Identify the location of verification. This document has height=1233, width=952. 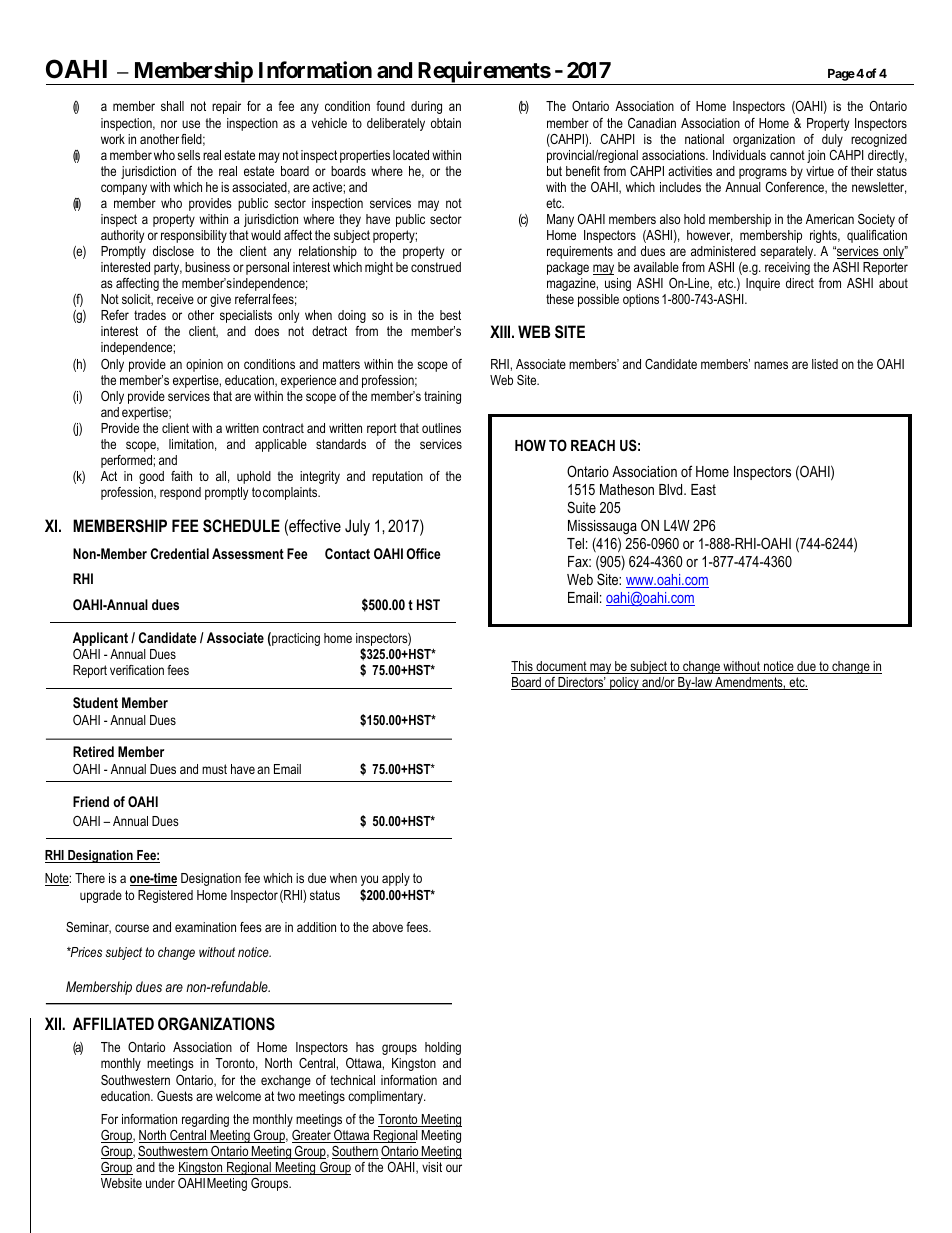
(137, 670).
